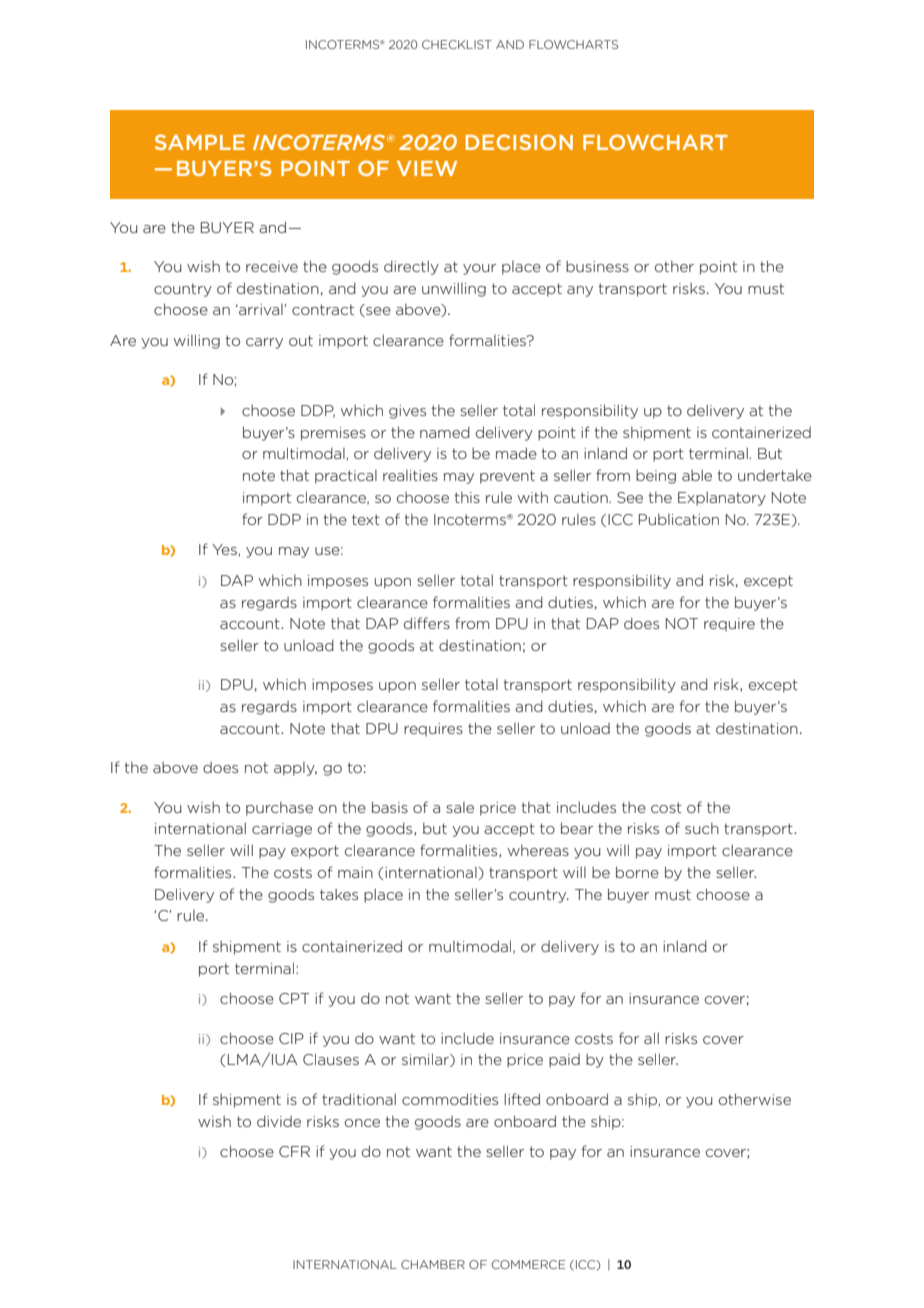  Describe the element at coordinates (697, 475) in the screenshot. I see `able` at that location.
